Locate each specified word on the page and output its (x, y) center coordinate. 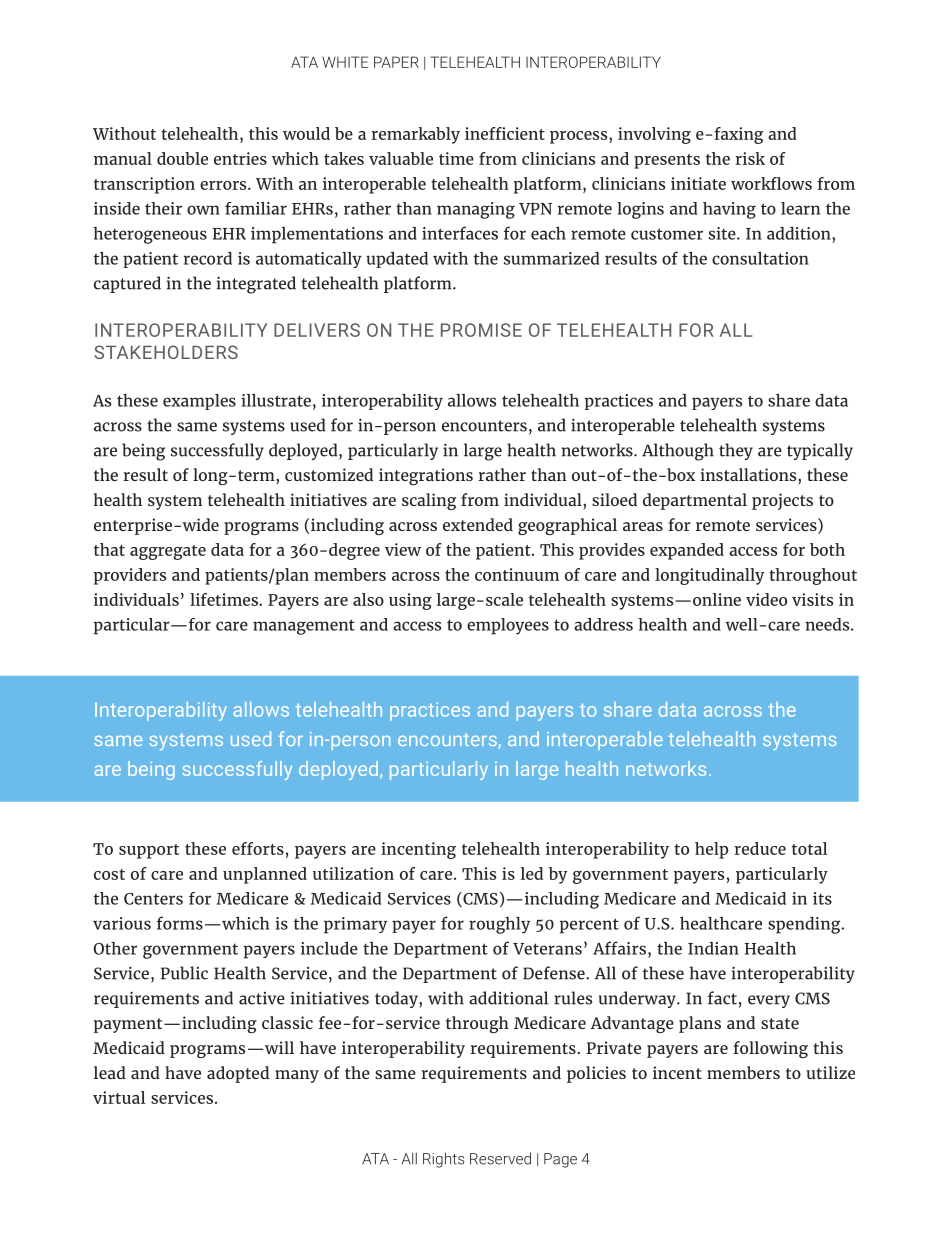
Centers (153, 899)
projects (782, 501)
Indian (713, 948)
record (208, 258)
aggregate (168, 552)
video (766, 599)
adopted (238, 1074)
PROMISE (481, 330)
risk (750, 158)
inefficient (505, 133)
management (304, 627)
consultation (760, 258)
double (182, 158)
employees (508, 626)
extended (478, 524)
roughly (499, 925)
